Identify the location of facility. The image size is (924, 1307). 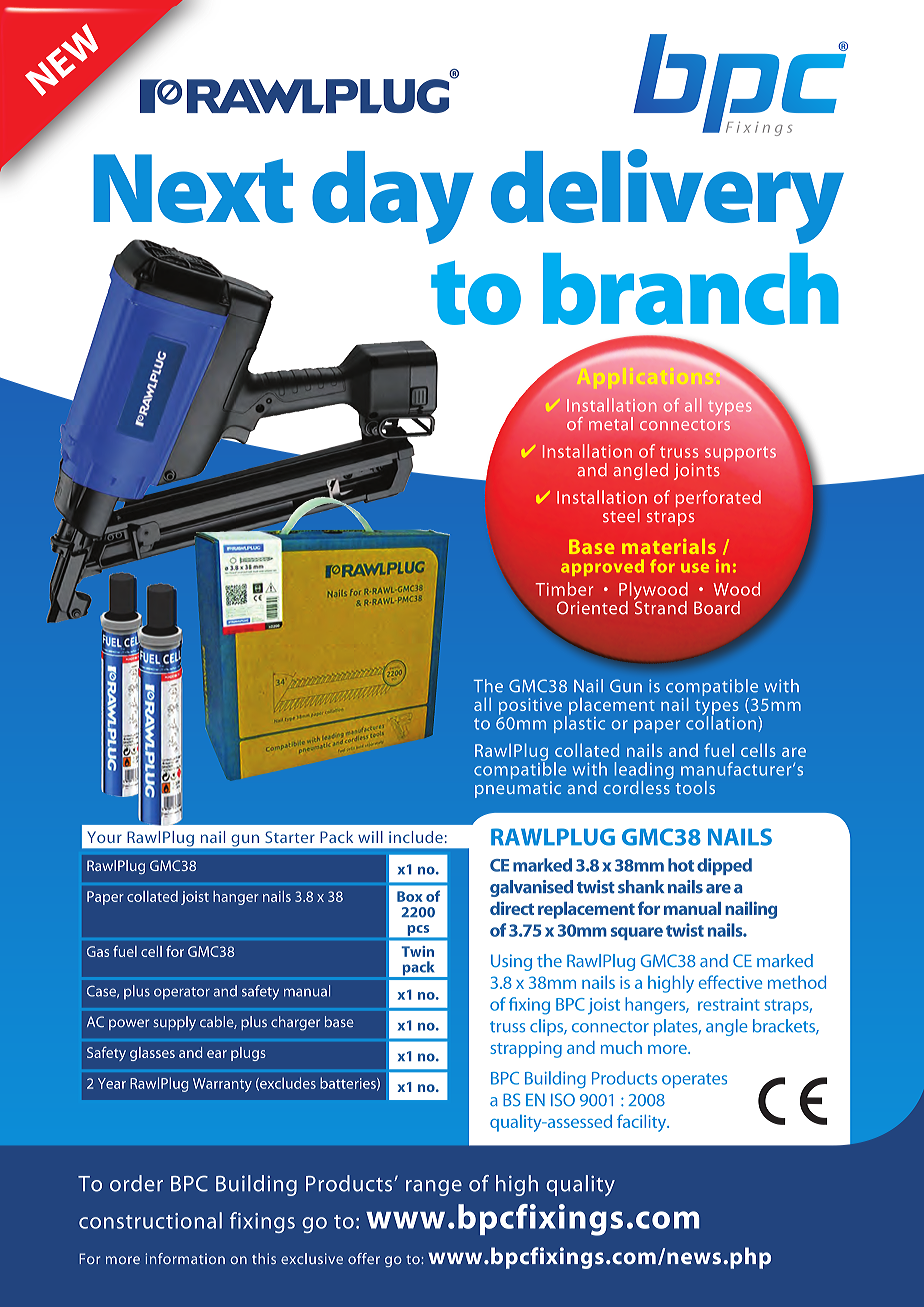
(643, 1123).
